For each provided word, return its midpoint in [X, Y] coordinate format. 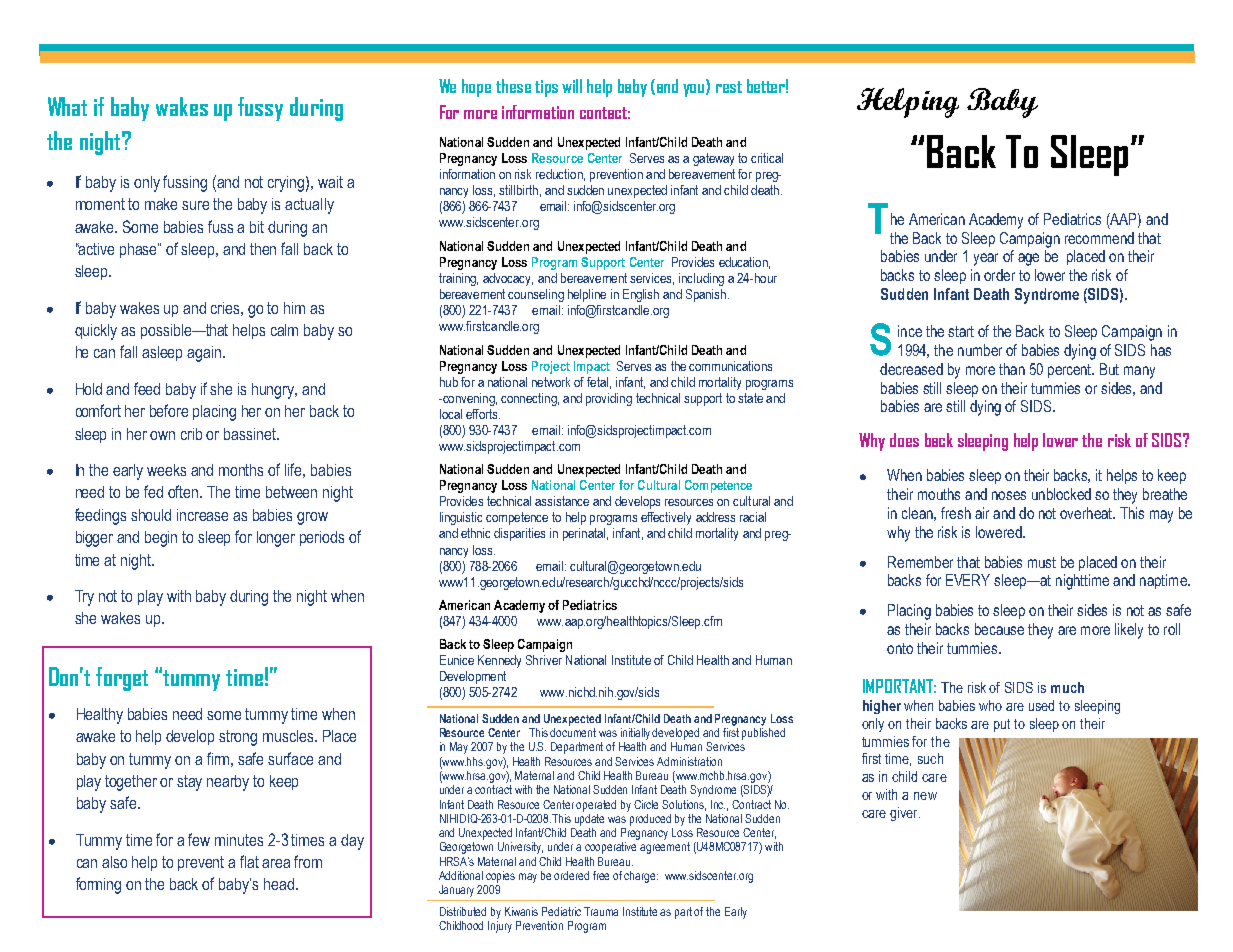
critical [767, 158]
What [67, 106]
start [961, 331]
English [641, 295]
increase [202, 515]
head [279, 884]
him [294, 308]
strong [238, 738]
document [573, 732]
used [1041, 705]
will [572, 86]
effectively [666, 518]
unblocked [1061, 494]
